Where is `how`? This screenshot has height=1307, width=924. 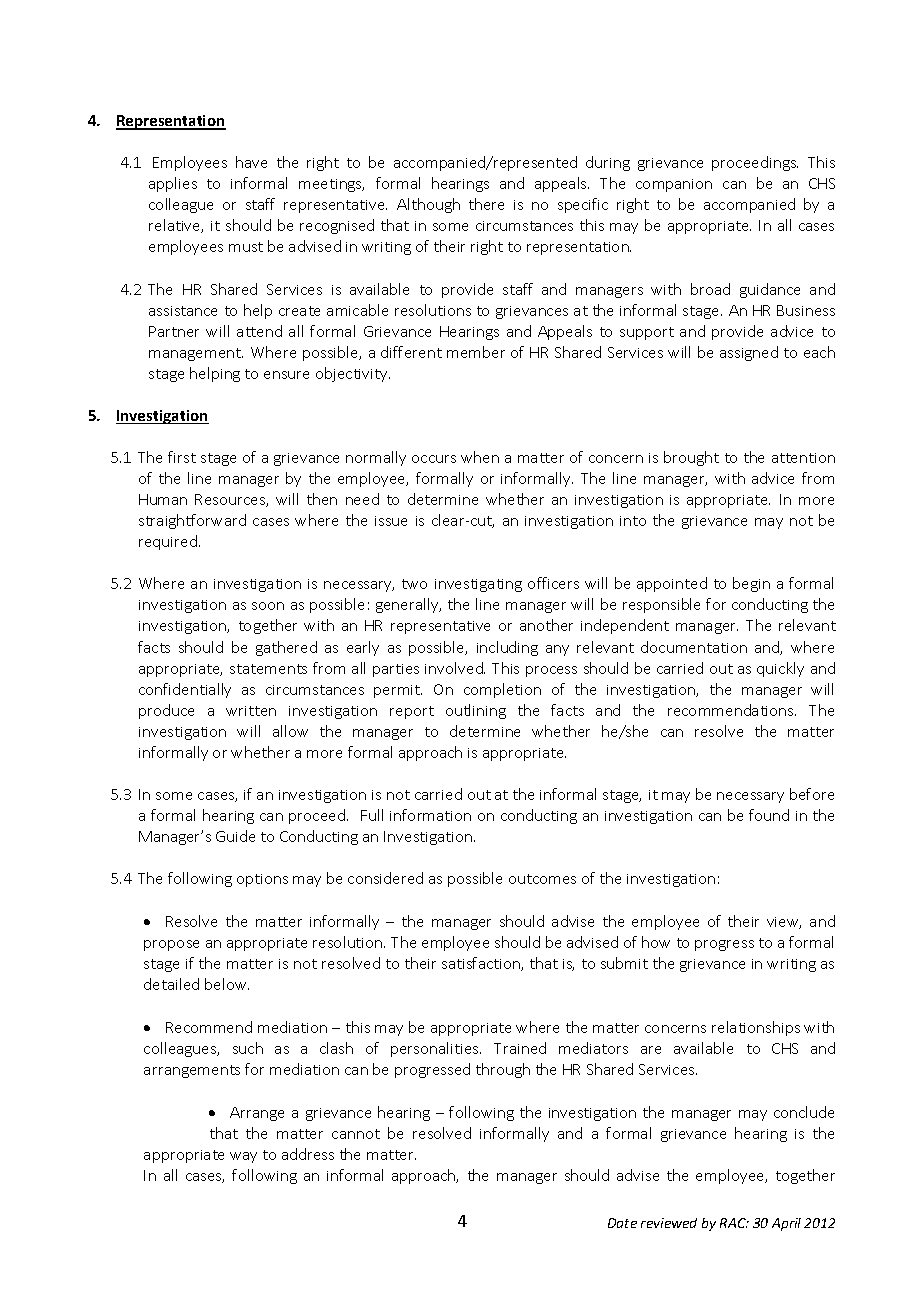
how is located at coordinates (656, 942).
